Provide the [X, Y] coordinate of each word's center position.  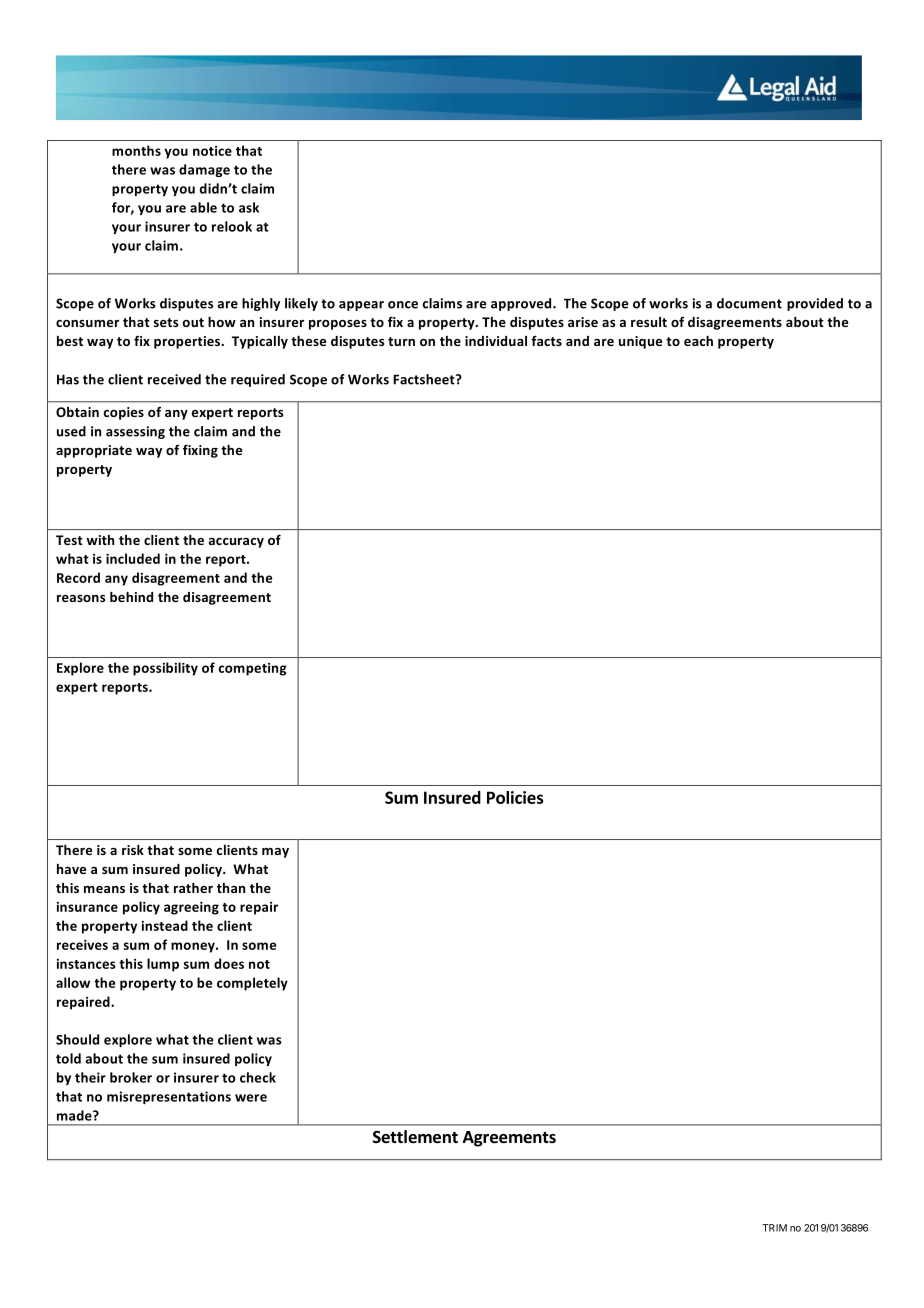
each [698, 341]
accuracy [236, 543]
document [749, 303]
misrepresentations [169, 1097]
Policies [515, 797]
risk [133, 850]
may [275, 853]
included [133, 558]
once [403, 305]
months [136, 150]
